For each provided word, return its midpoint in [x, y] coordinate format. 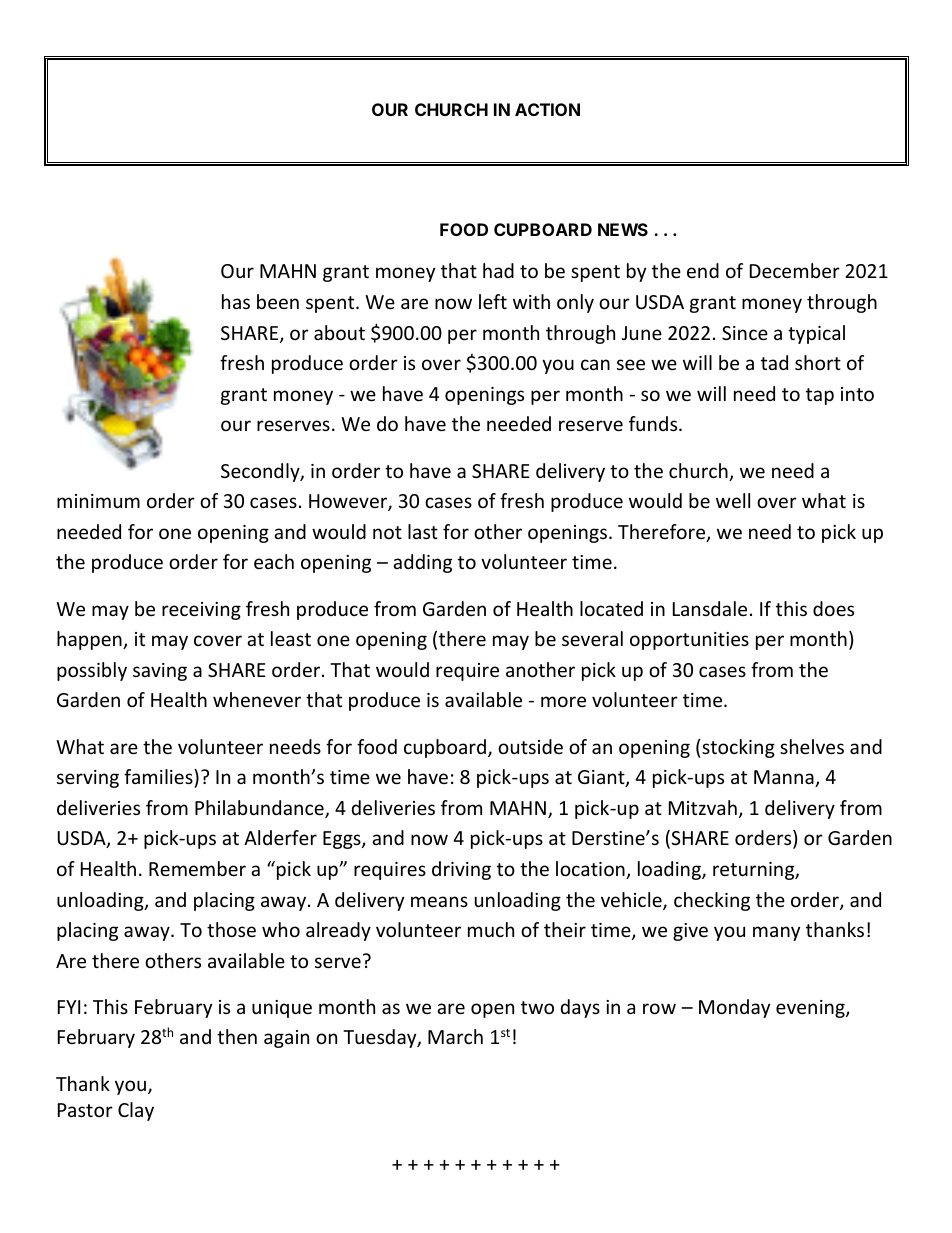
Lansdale [710, 608]
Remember [197, 868]
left [493, 301]
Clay [136, 1111]
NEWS [623, 229]
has [236, 301]
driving [461, 870]
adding [422, 563]
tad [774, 362]
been [278, 301]
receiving [201, 611]
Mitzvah [703, 807]
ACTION [547, 109]
